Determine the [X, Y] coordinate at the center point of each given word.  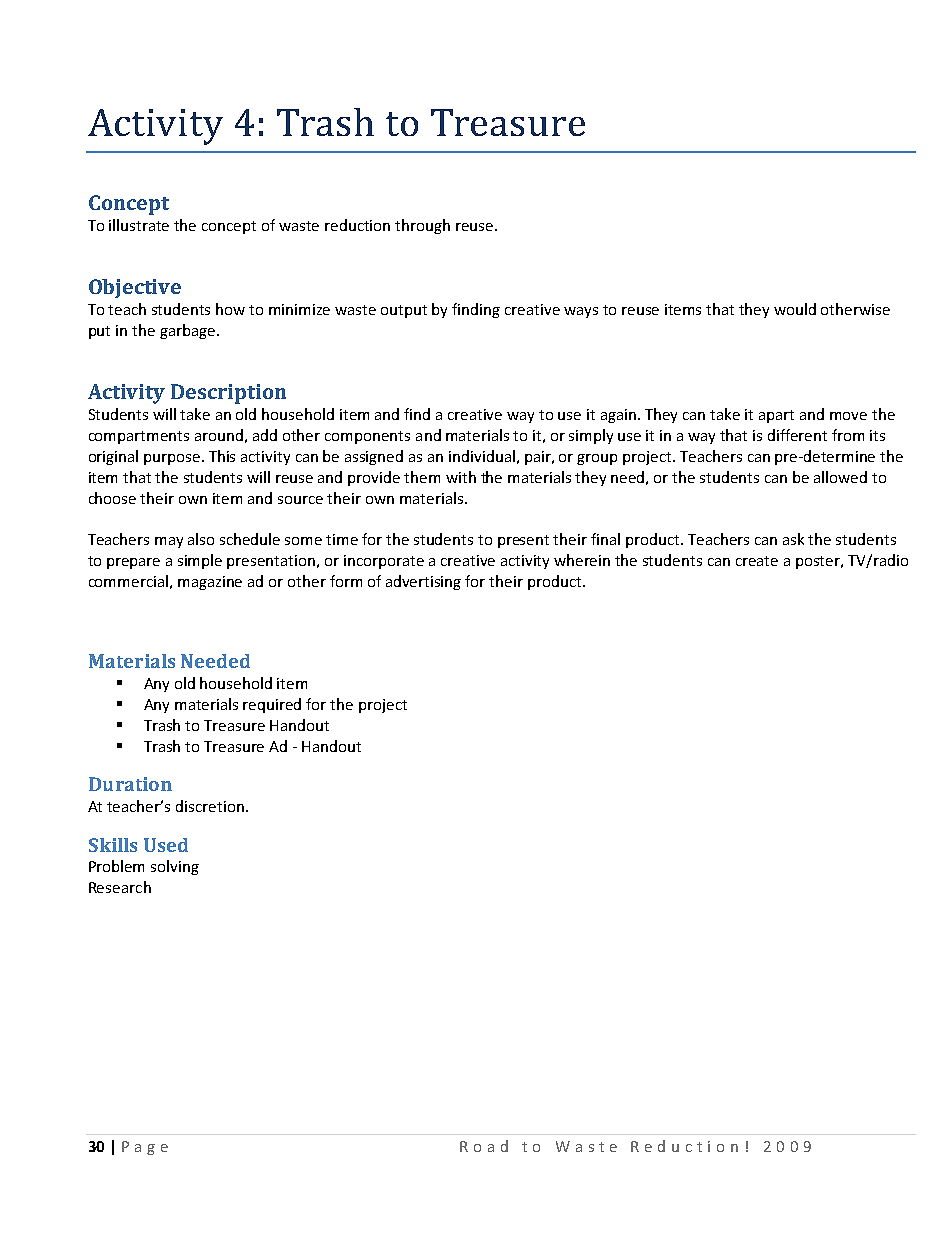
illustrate [139, 225]
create [757, 561]
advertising [423, 582]
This [222, 456]
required [272, 705]
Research [120, 887]
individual [482, 456]
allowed [840, 477]
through [422, 226]
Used [166, 845]
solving [175, 867]
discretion [210, 806]
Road [484, 1146]
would [795, 309]
